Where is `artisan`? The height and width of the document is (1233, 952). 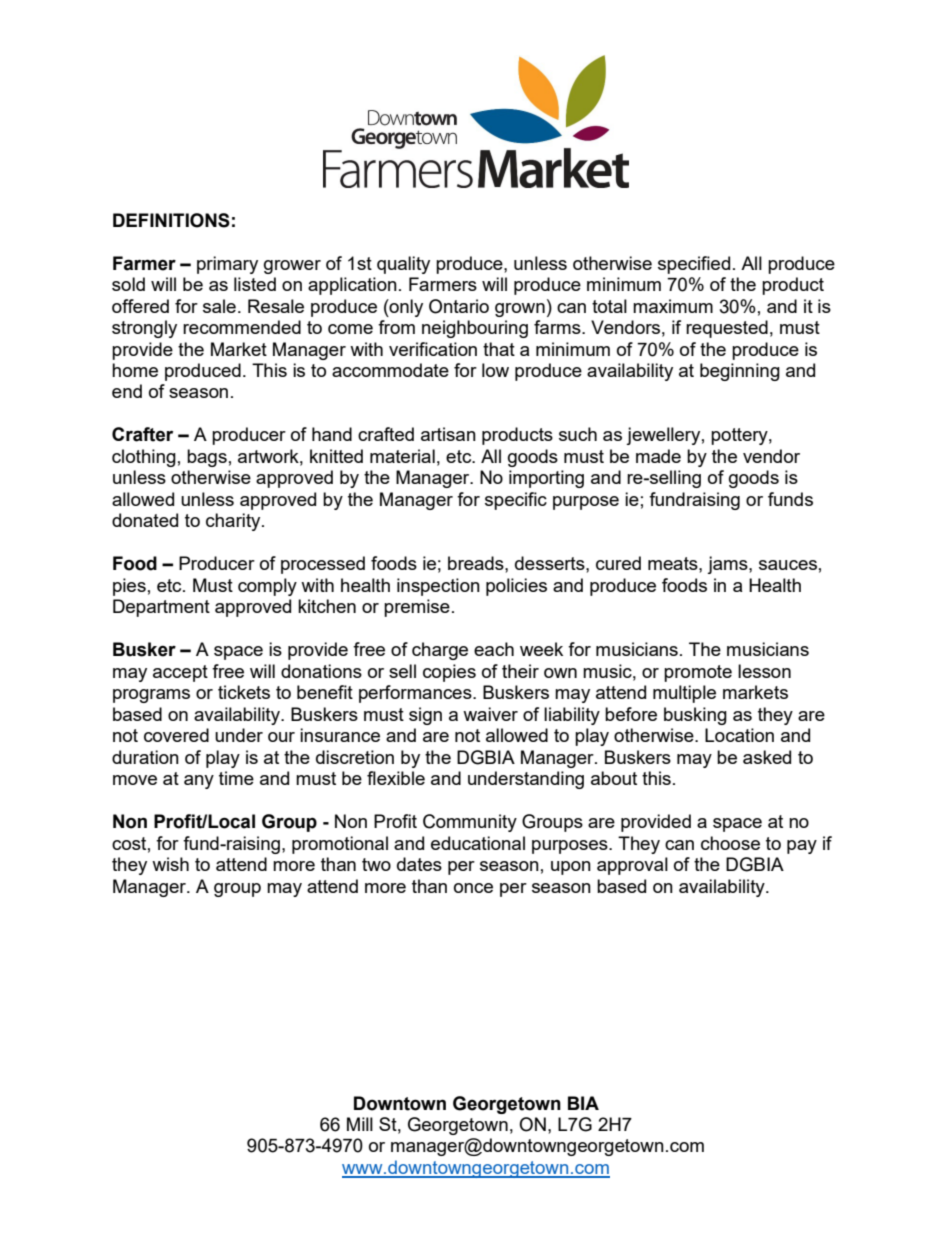
artisan is located at coordinates (448, 434).
